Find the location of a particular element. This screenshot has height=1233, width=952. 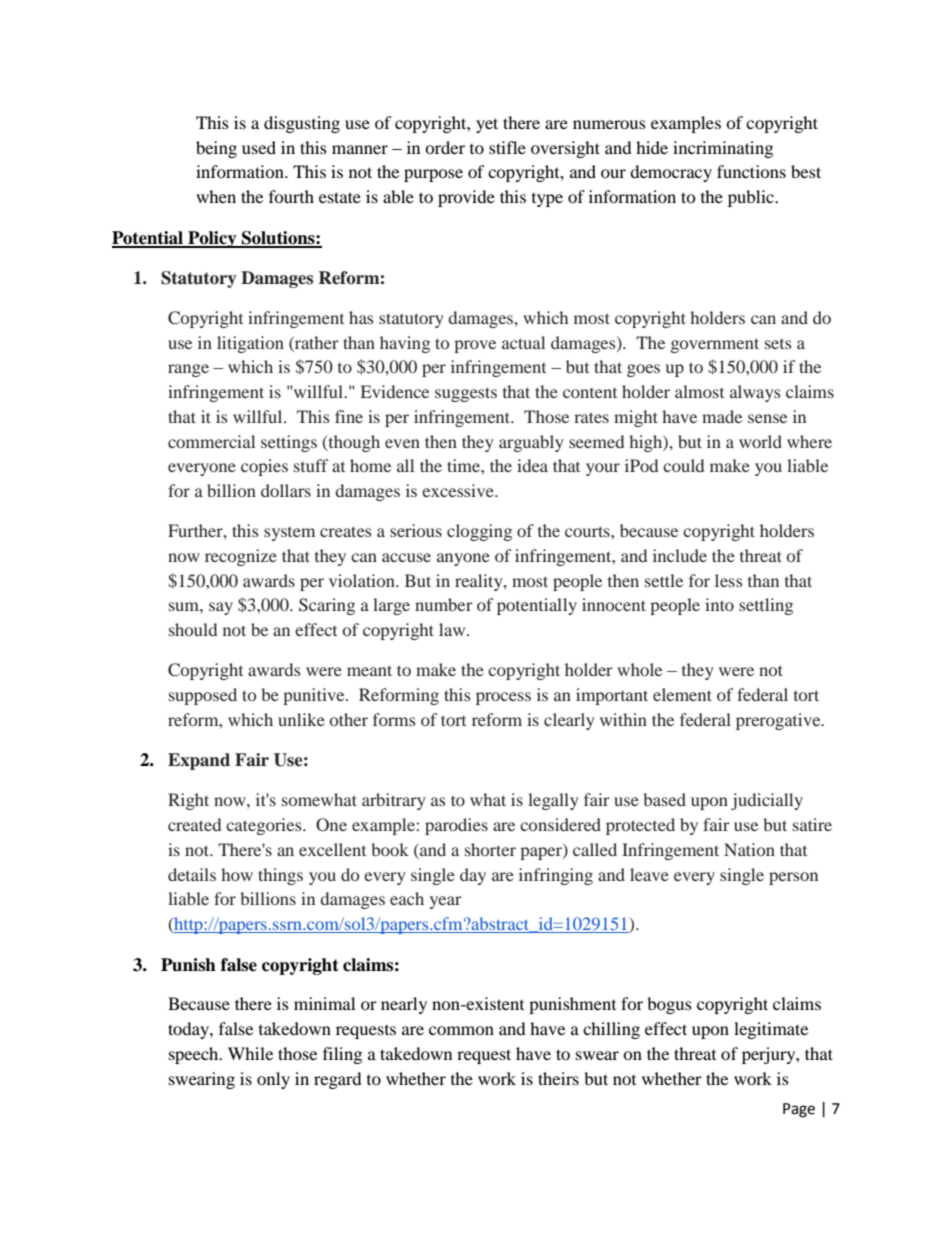

incriminating is located at coordinates (723, 149).
